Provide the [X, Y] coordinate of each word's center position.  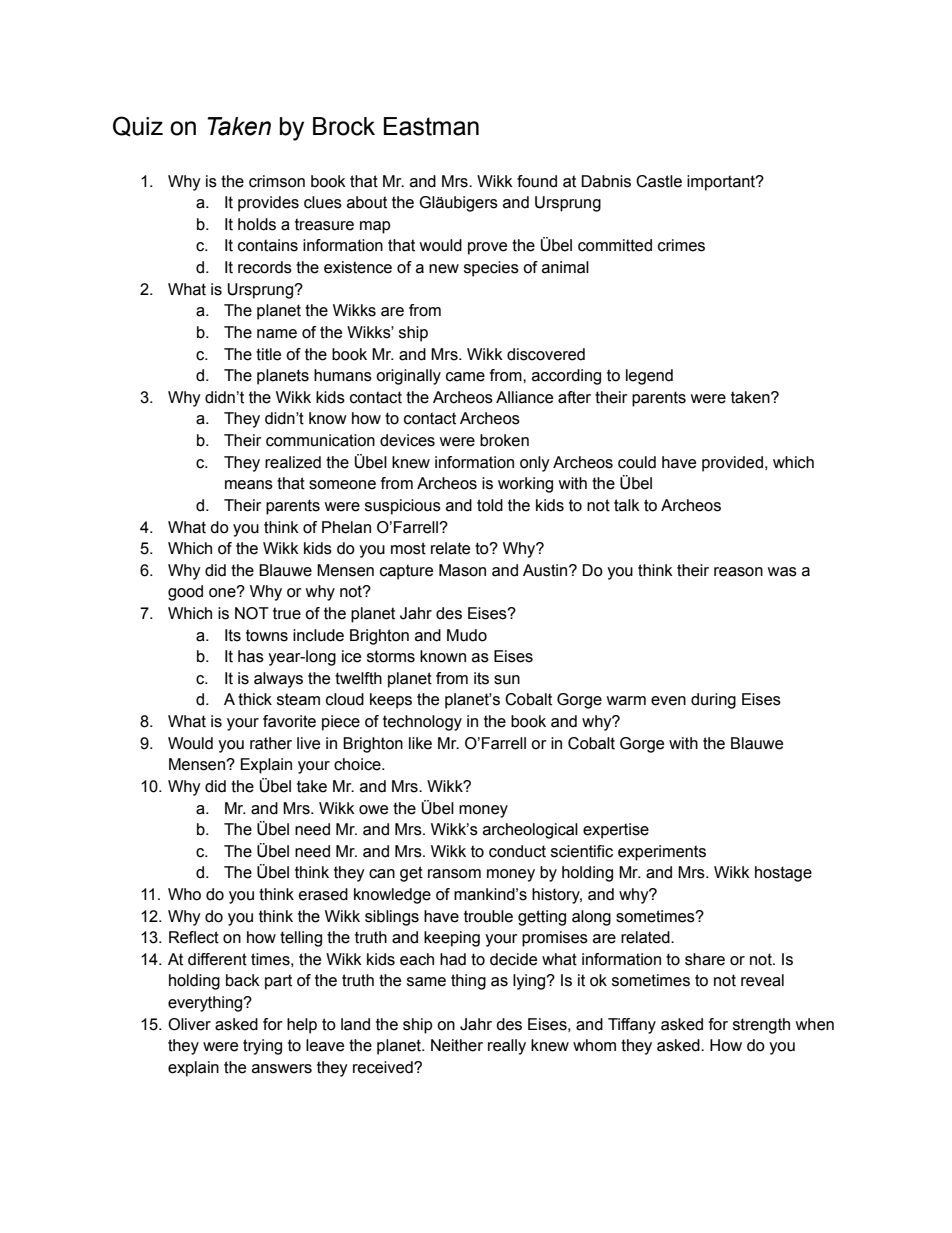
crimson [277, 181]
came [465, 377]
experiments [662, 853]
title [268, 354]
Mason [462, 570]
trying [262, 1047]
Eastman [431, 126]
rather [271, 743]
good [185, 593]
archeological [530, 831]
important [722, 183]
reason [738, 572]
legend [649, 377]
